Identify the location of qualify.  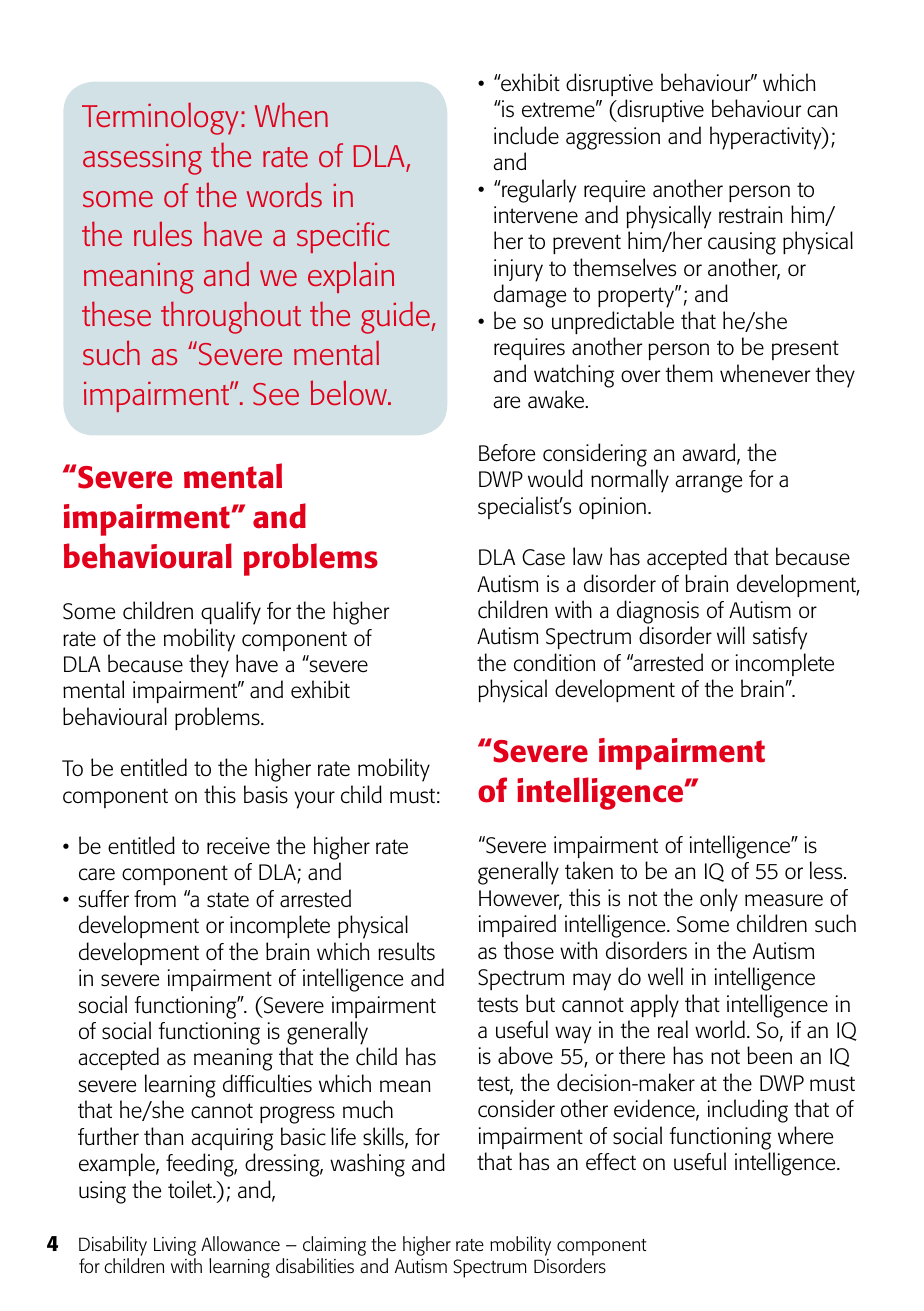
(231, 613).
